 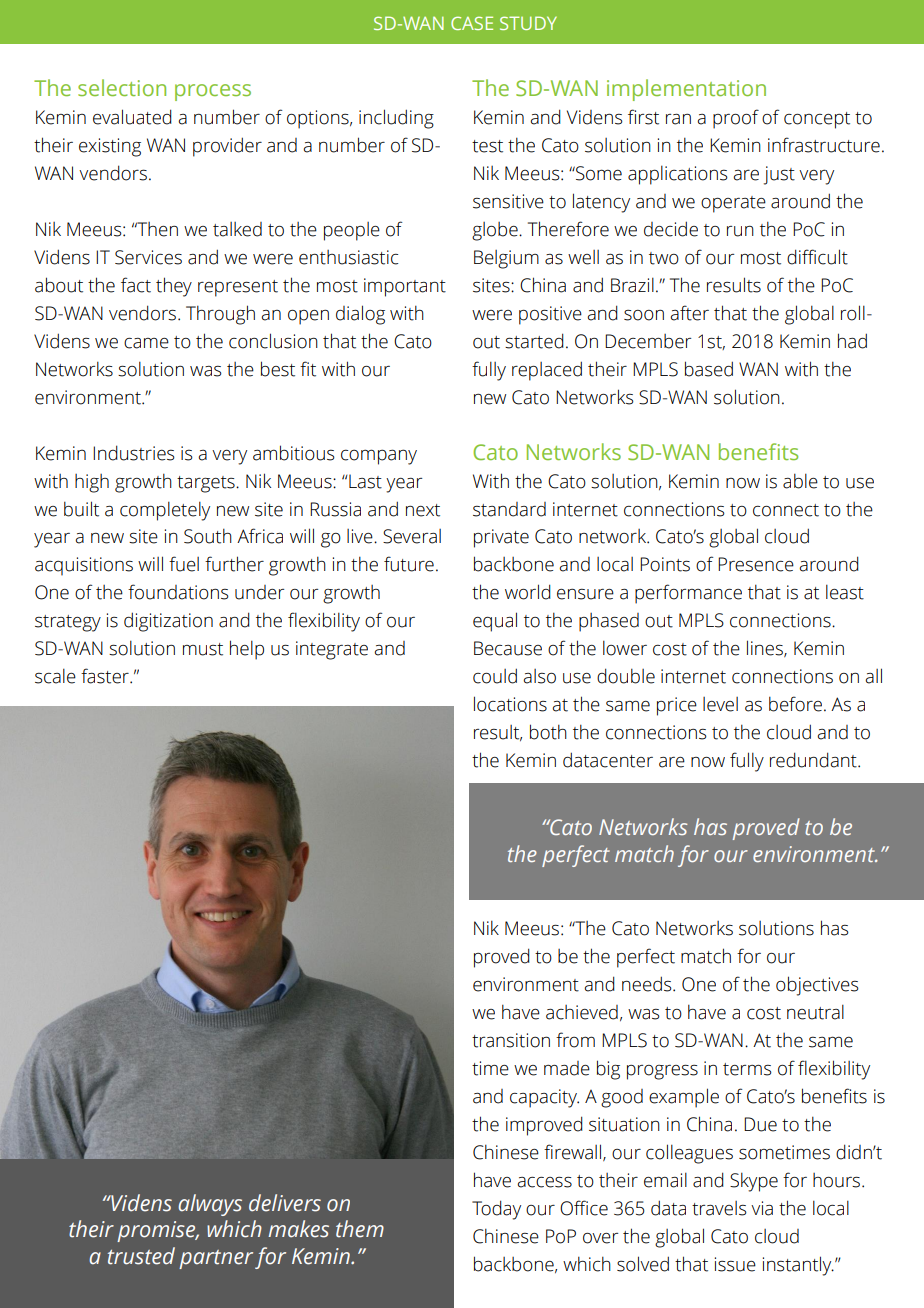 What do you see at coordinates (122, 87) in the screenshot?
I see `selection` at bounding box center [122, 87].
